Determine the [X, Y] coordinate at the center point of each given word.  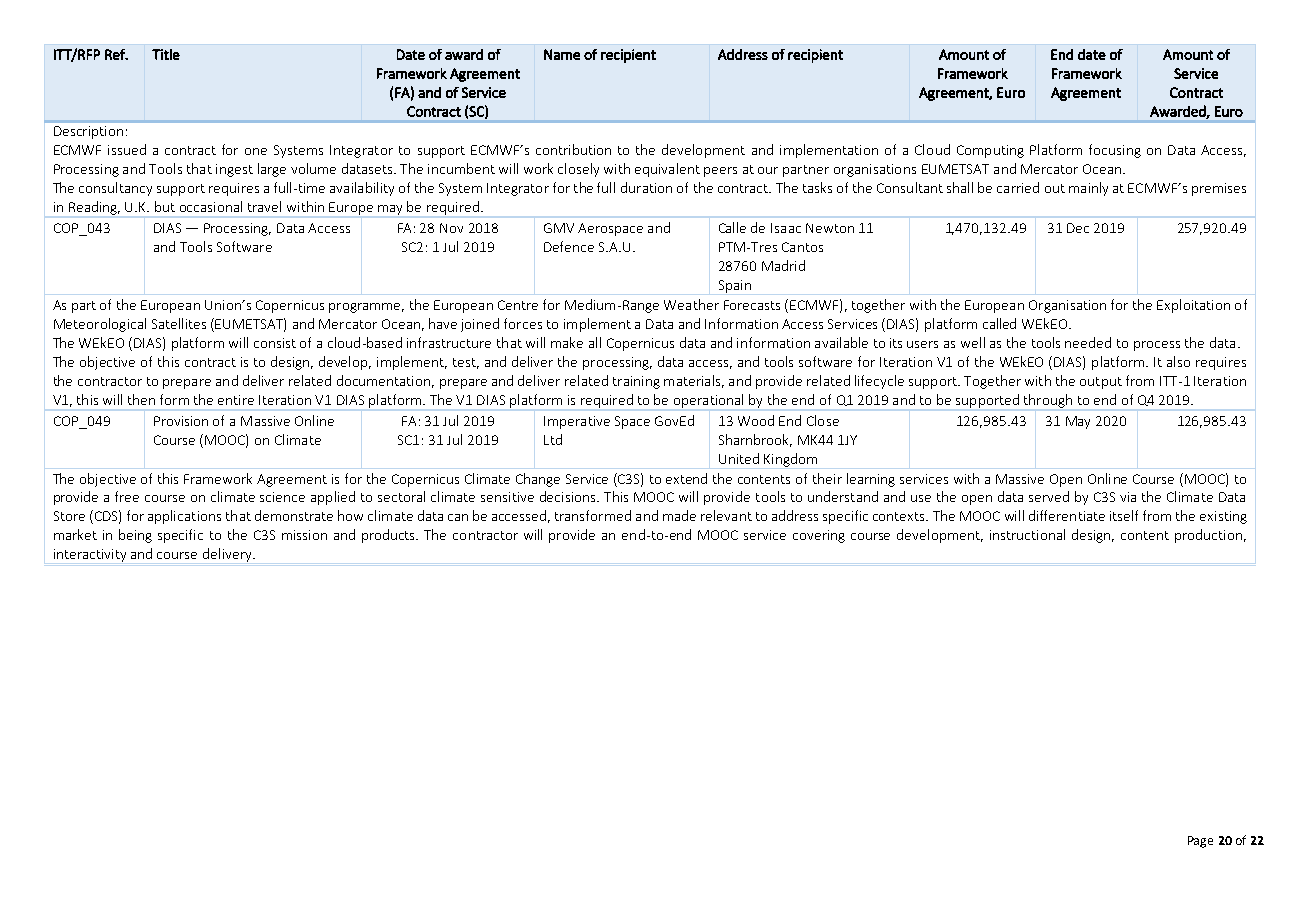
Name [562, 54]
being [135, 536]
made [679, 515]
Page [1200, 842]
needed [1088, 342]
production [1208, 536]
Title [166, 54]
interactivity [90, 555]
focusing [1115, 151]
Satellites [179, 323]
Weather [691, 304]
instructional [1027, 534]
